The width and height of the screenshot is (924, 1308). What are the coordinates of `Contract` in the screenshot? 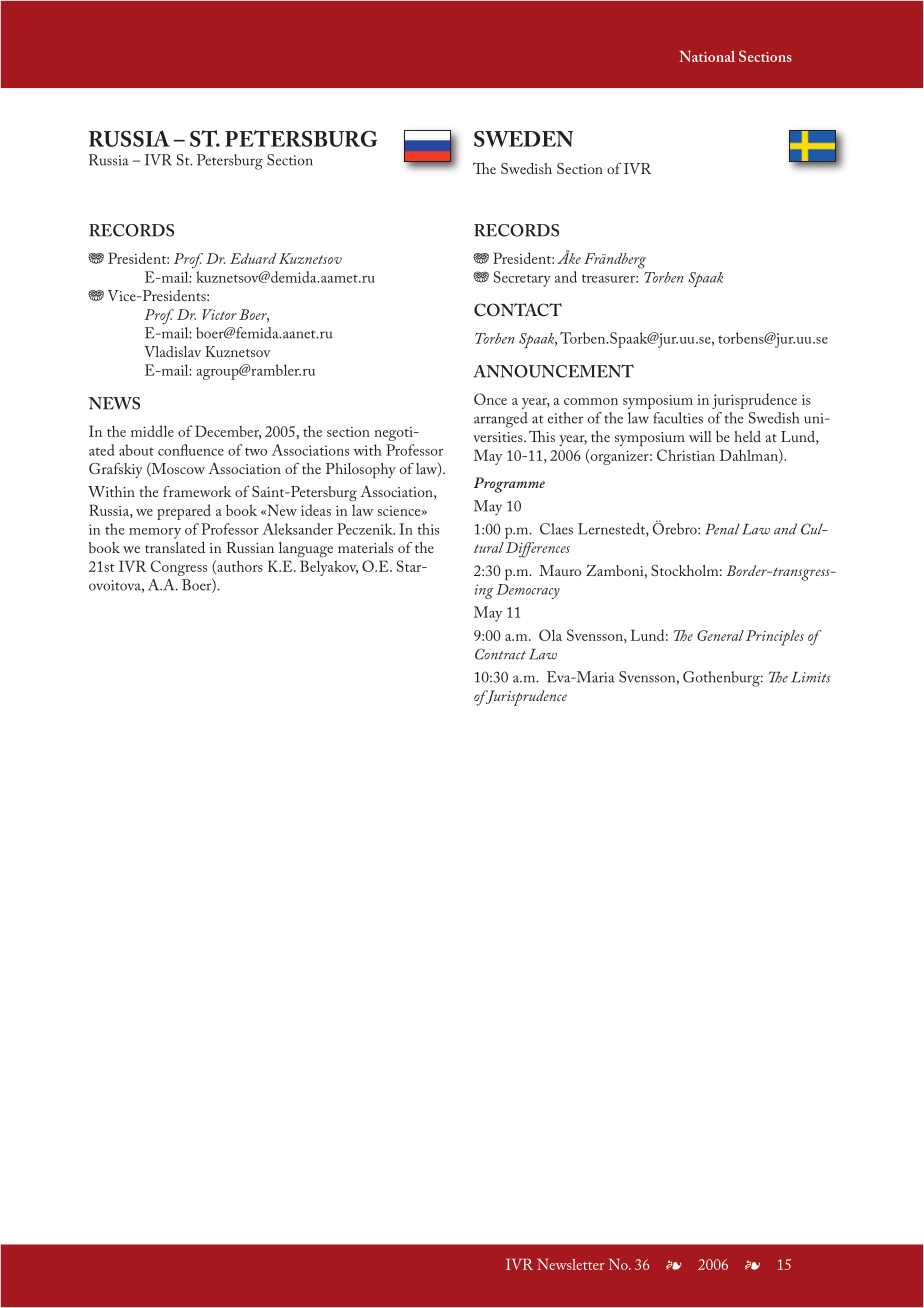 It's located at (500, 654).
